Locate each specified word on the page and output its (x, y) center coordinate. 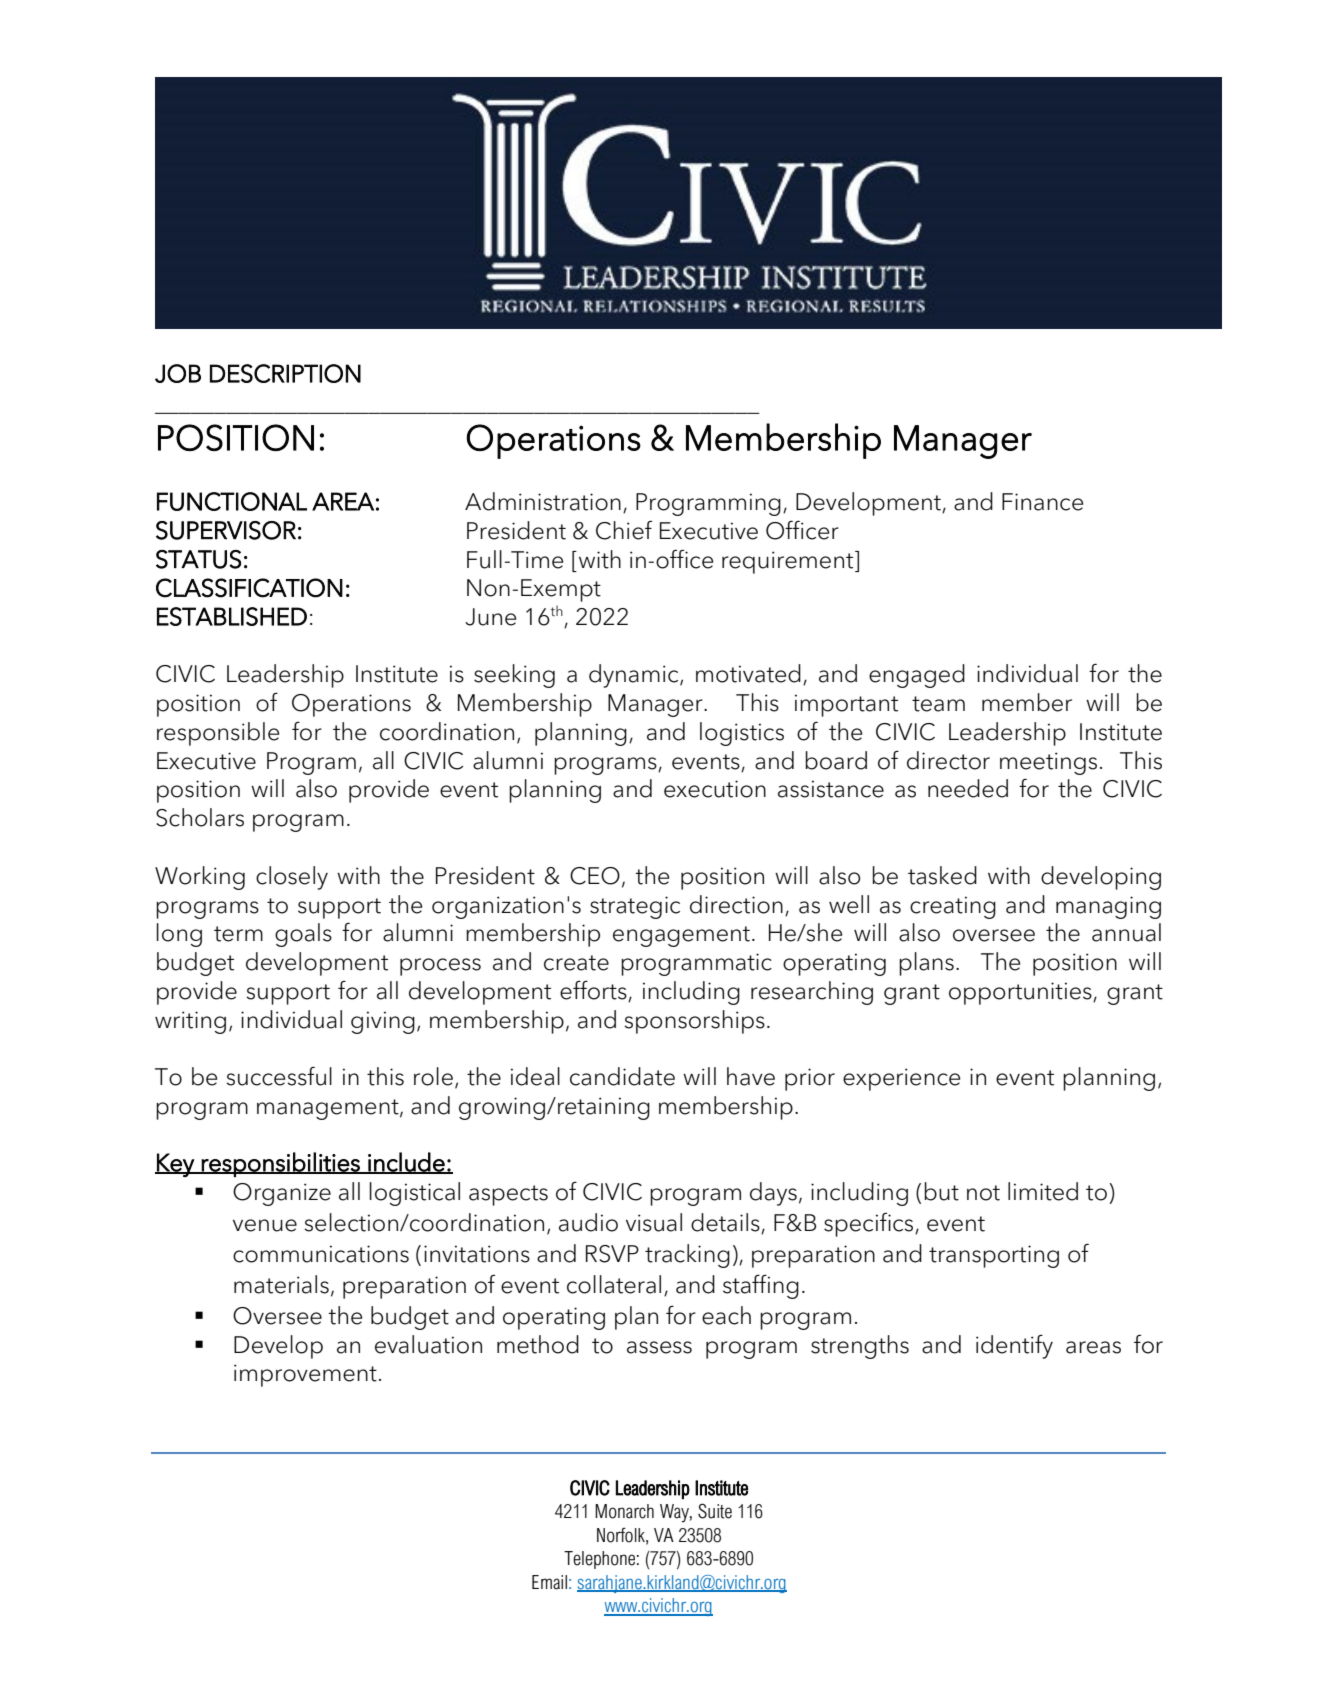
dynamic (635, 676)
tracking (687, 1256)
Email (549, 1582)
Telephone (599, 1560)
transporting (994, 1256)
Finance (1042, 502)
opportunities (1021, 993)
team (938, 704)
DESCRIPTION (285, 373)
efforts (593, 990)
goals (303, 935)
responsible (218, 734)
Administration (543, 501)
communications (321, 1254)
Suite (715, 1511)
